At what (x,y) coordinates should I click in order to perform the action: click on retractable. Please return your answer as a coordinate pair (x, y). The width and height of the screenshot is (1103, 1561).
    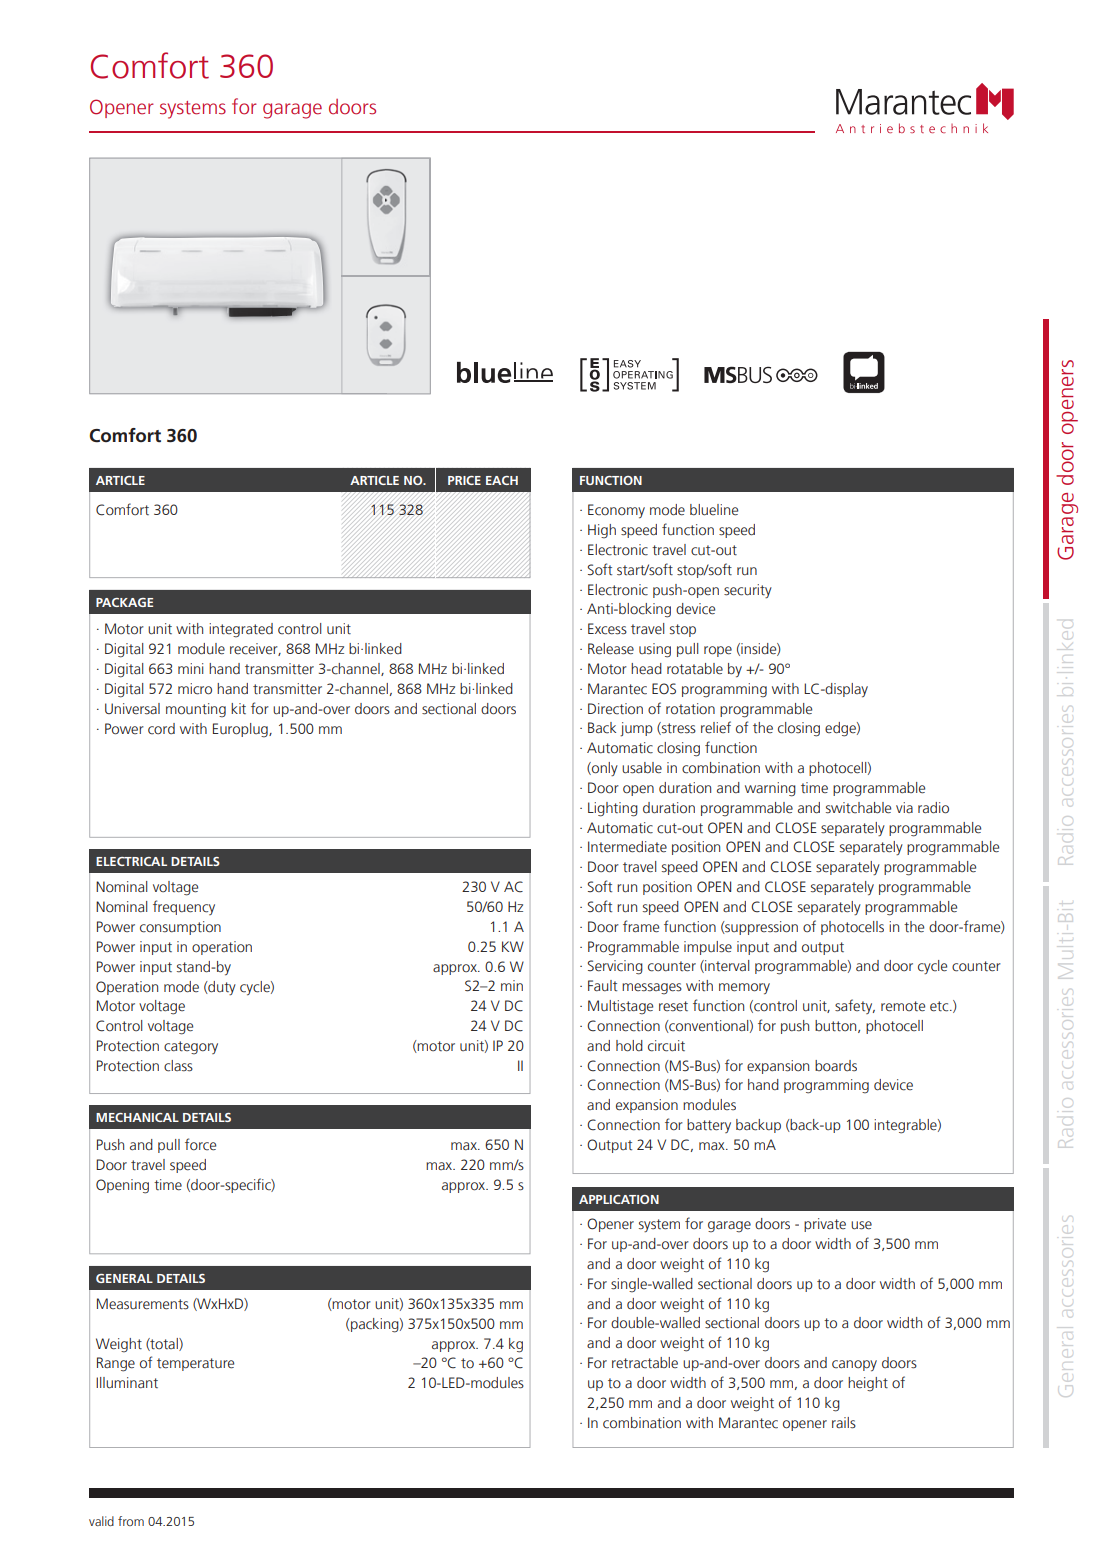
    Looking at the image, I should click on (645, 1363).
